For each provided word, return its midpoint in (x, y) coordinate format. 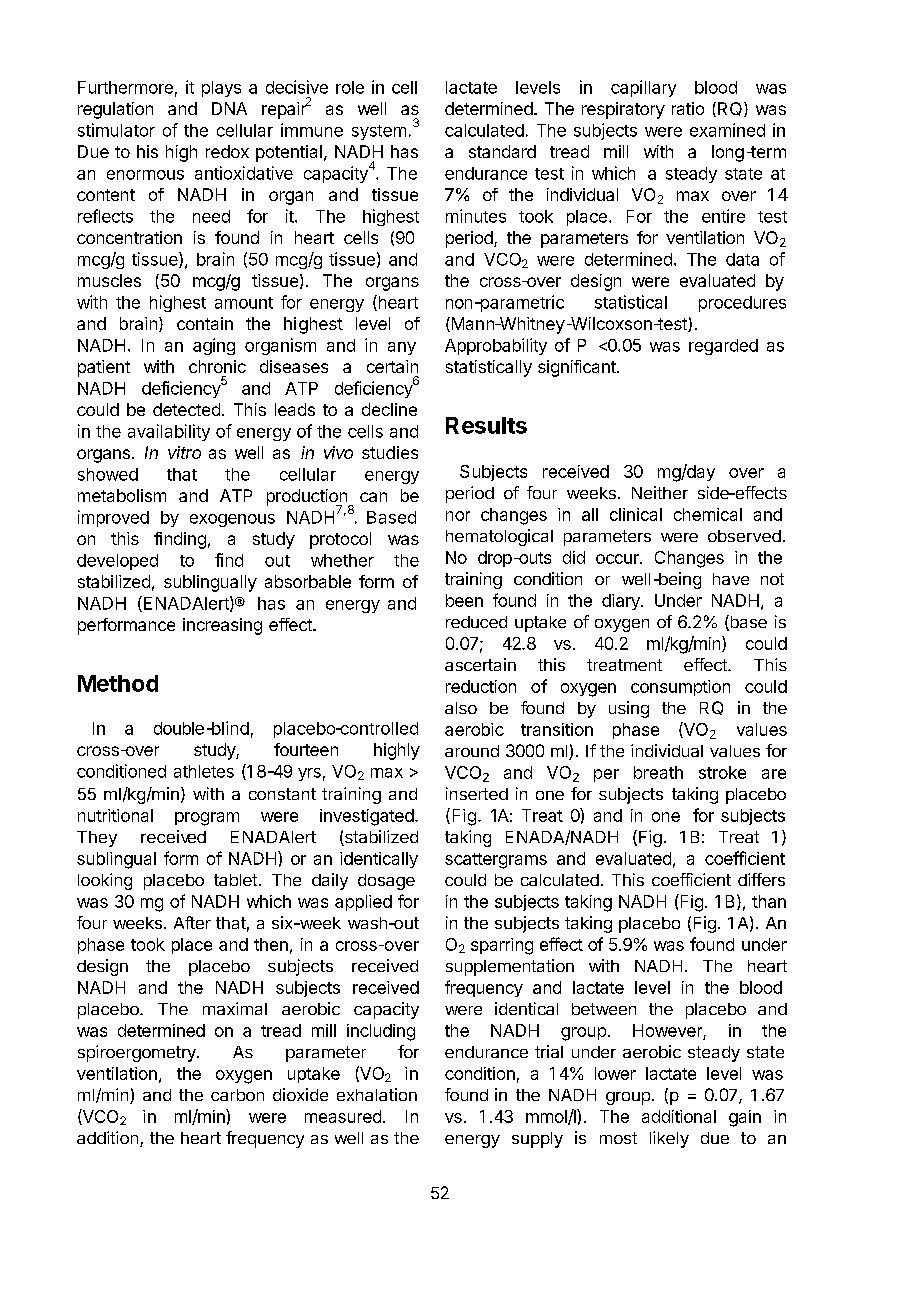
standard (502, 151)
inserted (477, 793)
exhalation (377, 1094)
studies (390, 452)
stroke (722, 772)
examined (727, 130)
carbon (237, 1095)
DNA (229, 108)
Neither (660, 492)
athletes (204, 771)
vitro (184, 452)
